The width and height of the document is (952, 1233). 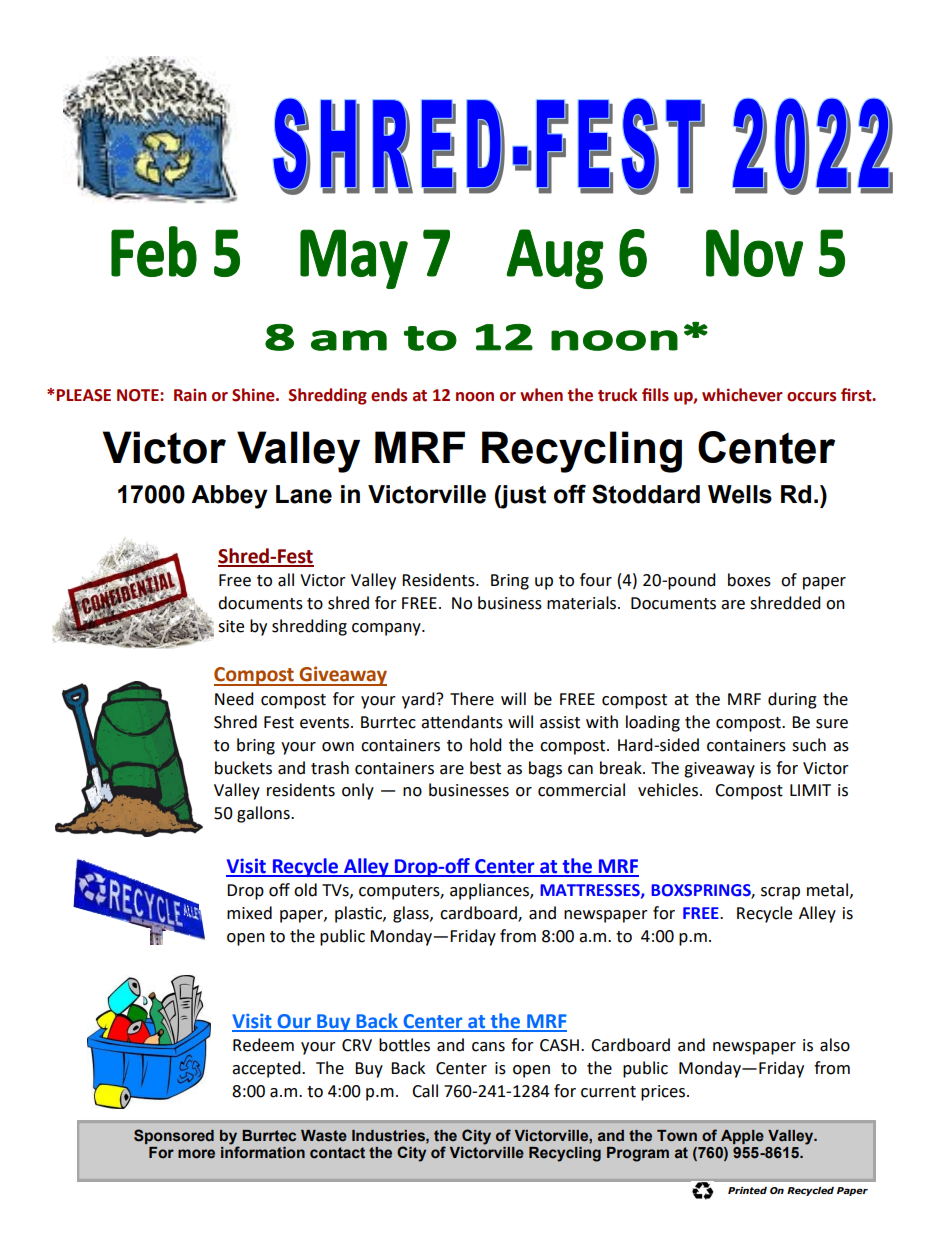 What do you see at coordinates (264, 814) in the document?
I see `gallons` at bounding box center [264, 814].
